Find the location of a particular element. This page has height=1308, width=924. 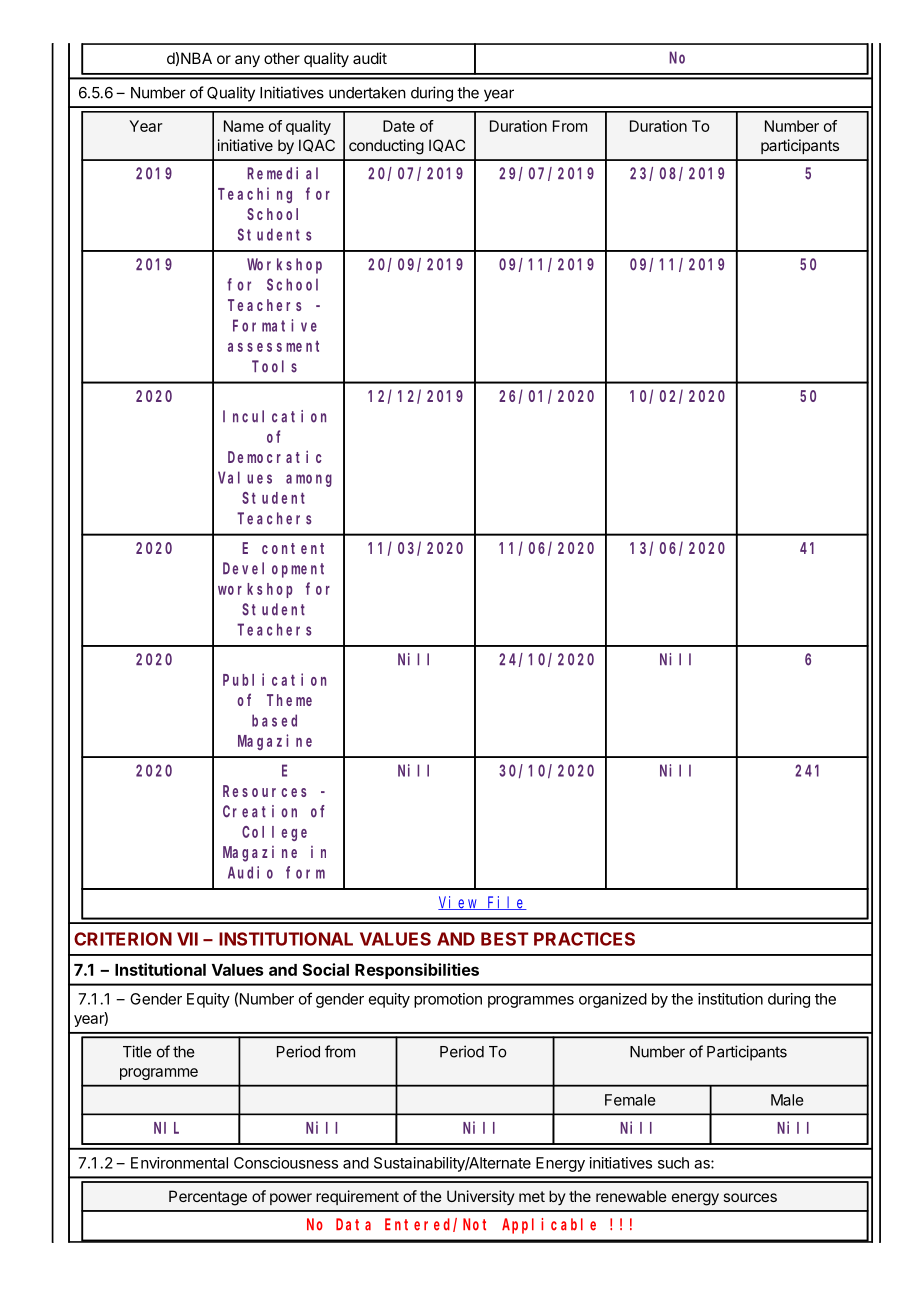

File is located at coordinates (506, 903).
